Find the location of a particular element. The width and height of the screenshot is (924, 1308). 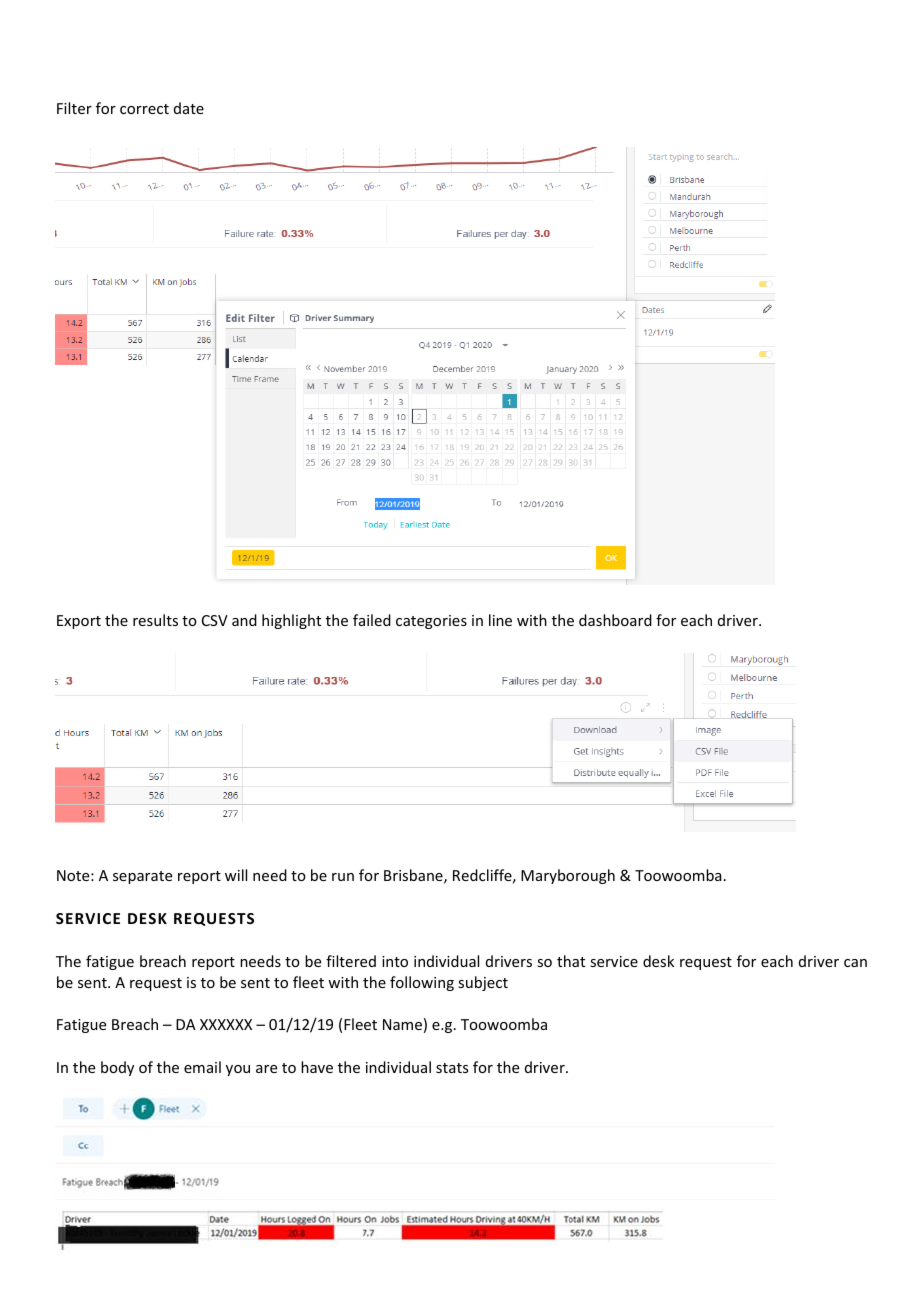

correct is located at coordinates (144, 109).
